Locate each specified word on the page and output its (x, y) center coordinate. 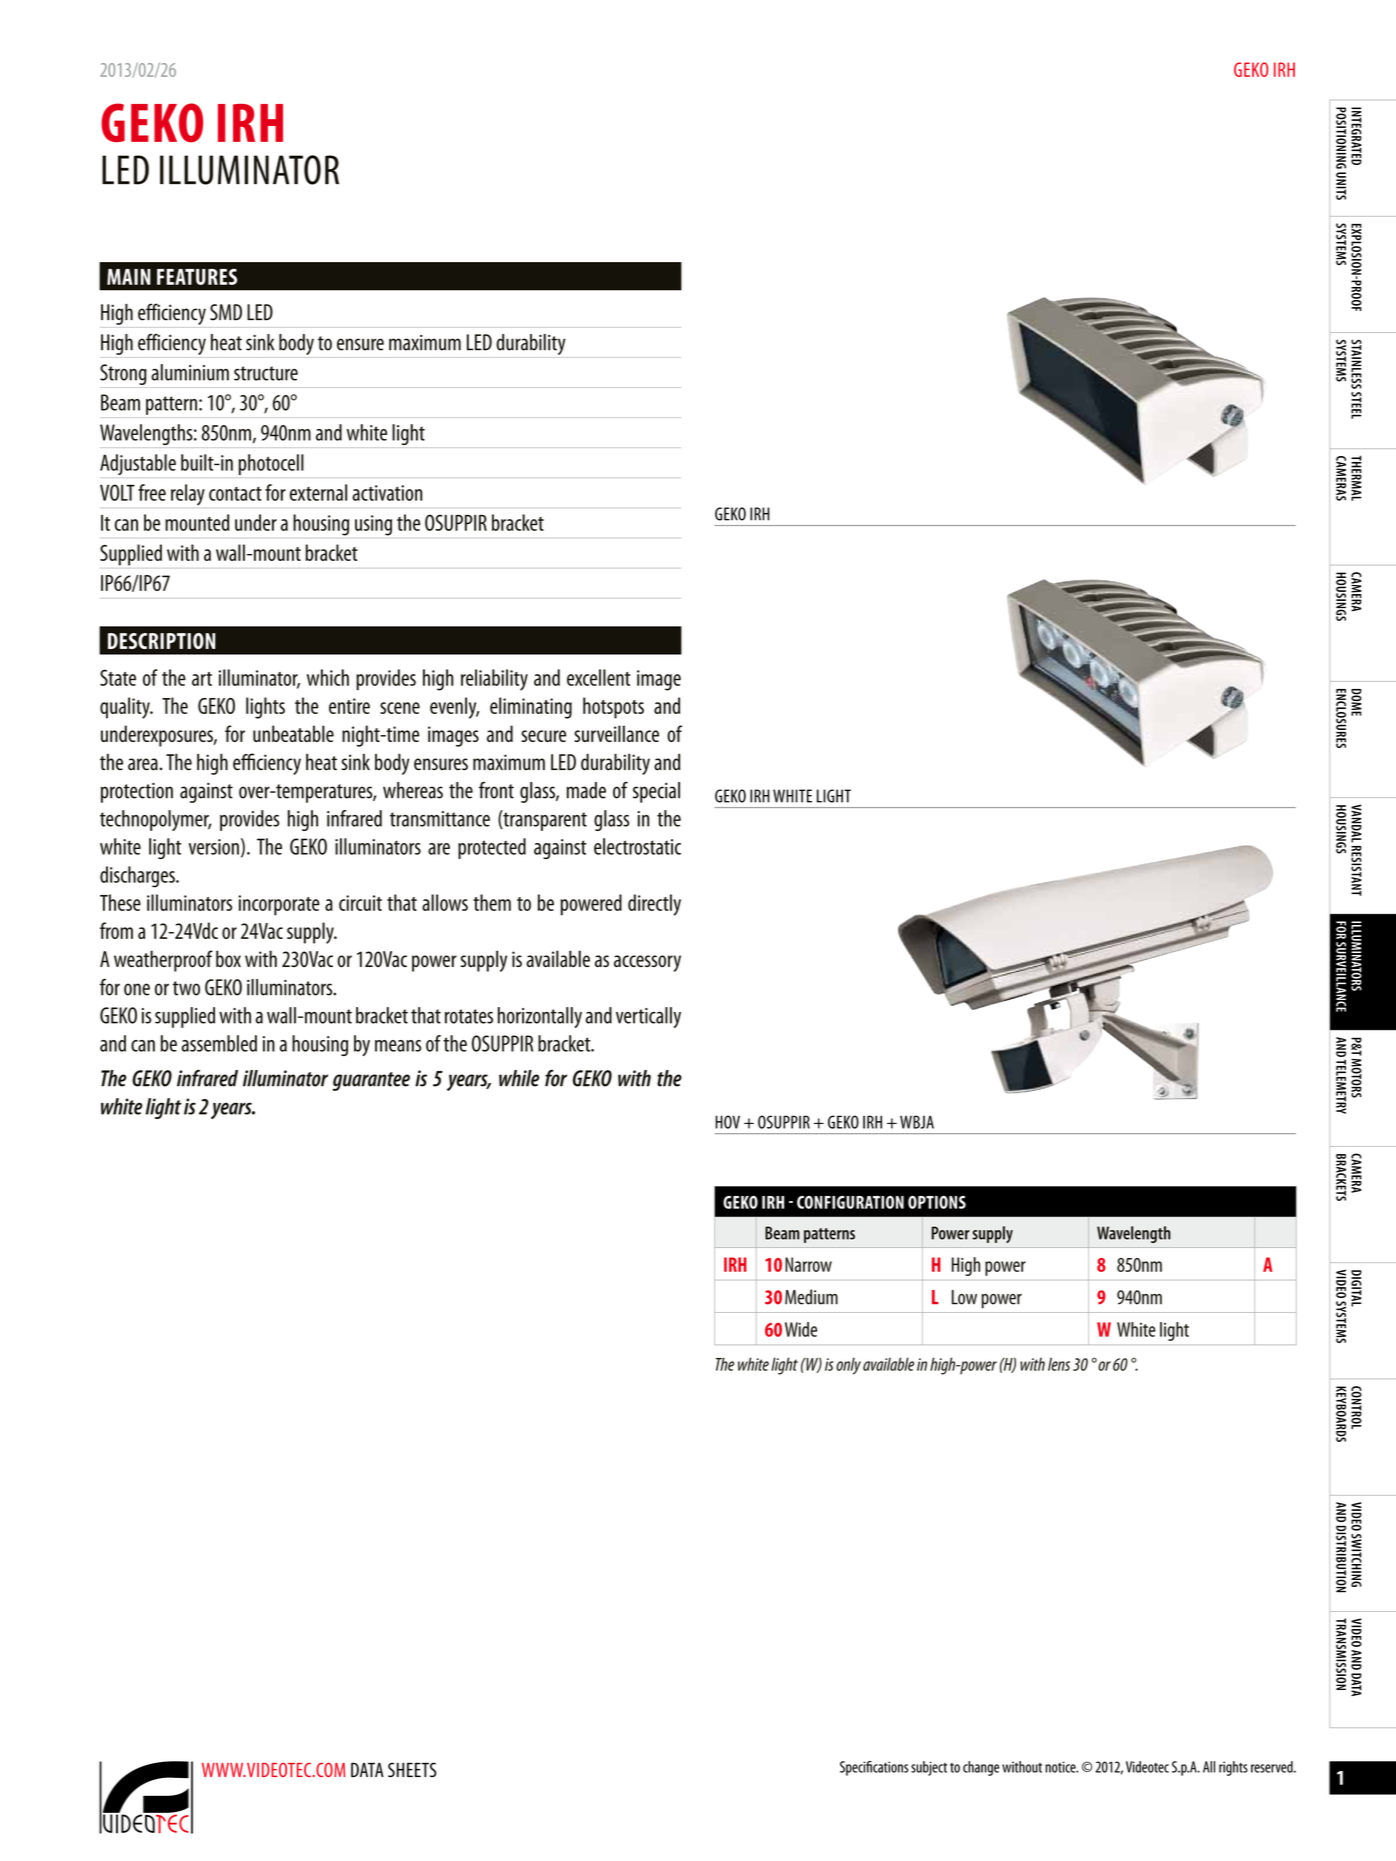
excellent (599, 677)
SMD (226, 312)
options (937, 1202)
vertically (648, 1017)
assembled (219, 1043)
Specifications (874, 1768)
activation (387, 493)
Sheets (412, 1770)
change (981, 1768)
